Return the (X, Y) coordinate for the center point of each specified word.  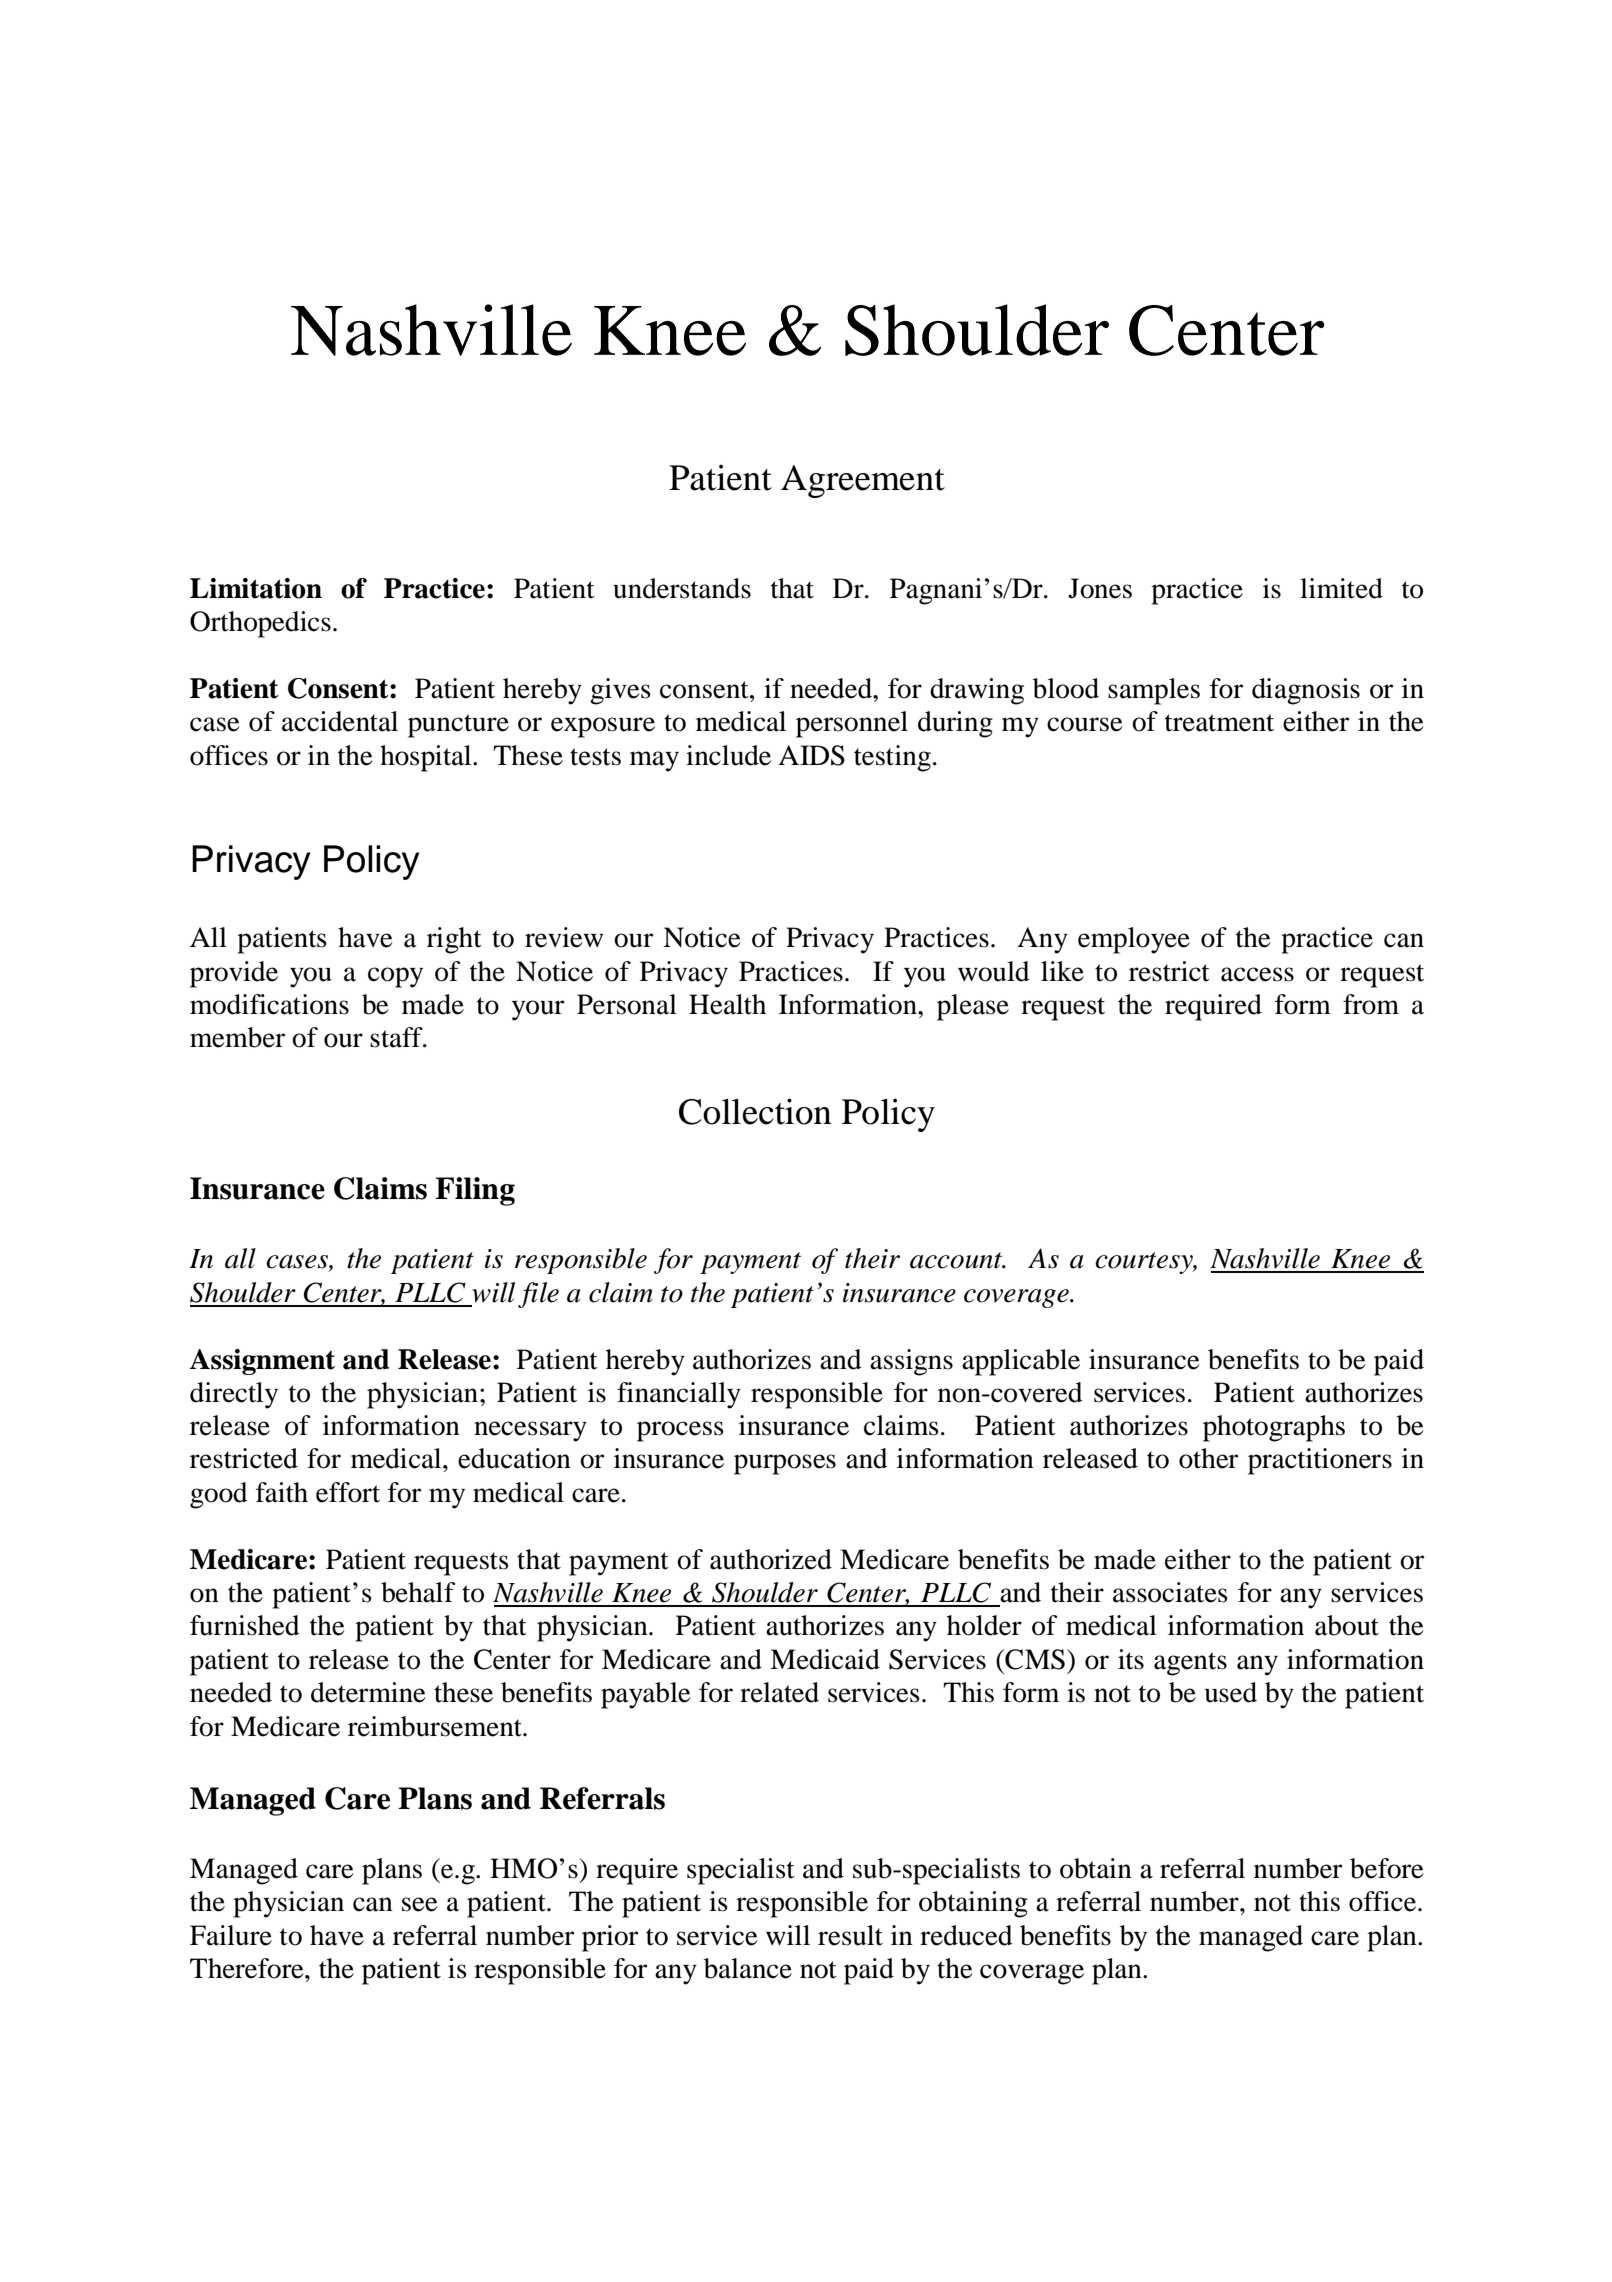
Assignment (262, 1362)
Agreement (863, 481)
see (420, 1904)
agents (1190, 1664)
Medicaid (825, 1659)
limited (1341, 588)
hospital (427, 758)
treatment (1219, 723)
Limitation (256, 588)
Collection (755, 1111)
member (237, 1037)
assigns (911, 1362)
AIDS (811, 755)
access (1257, 974)
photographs (1274, 1428)
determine (368, 1692)
